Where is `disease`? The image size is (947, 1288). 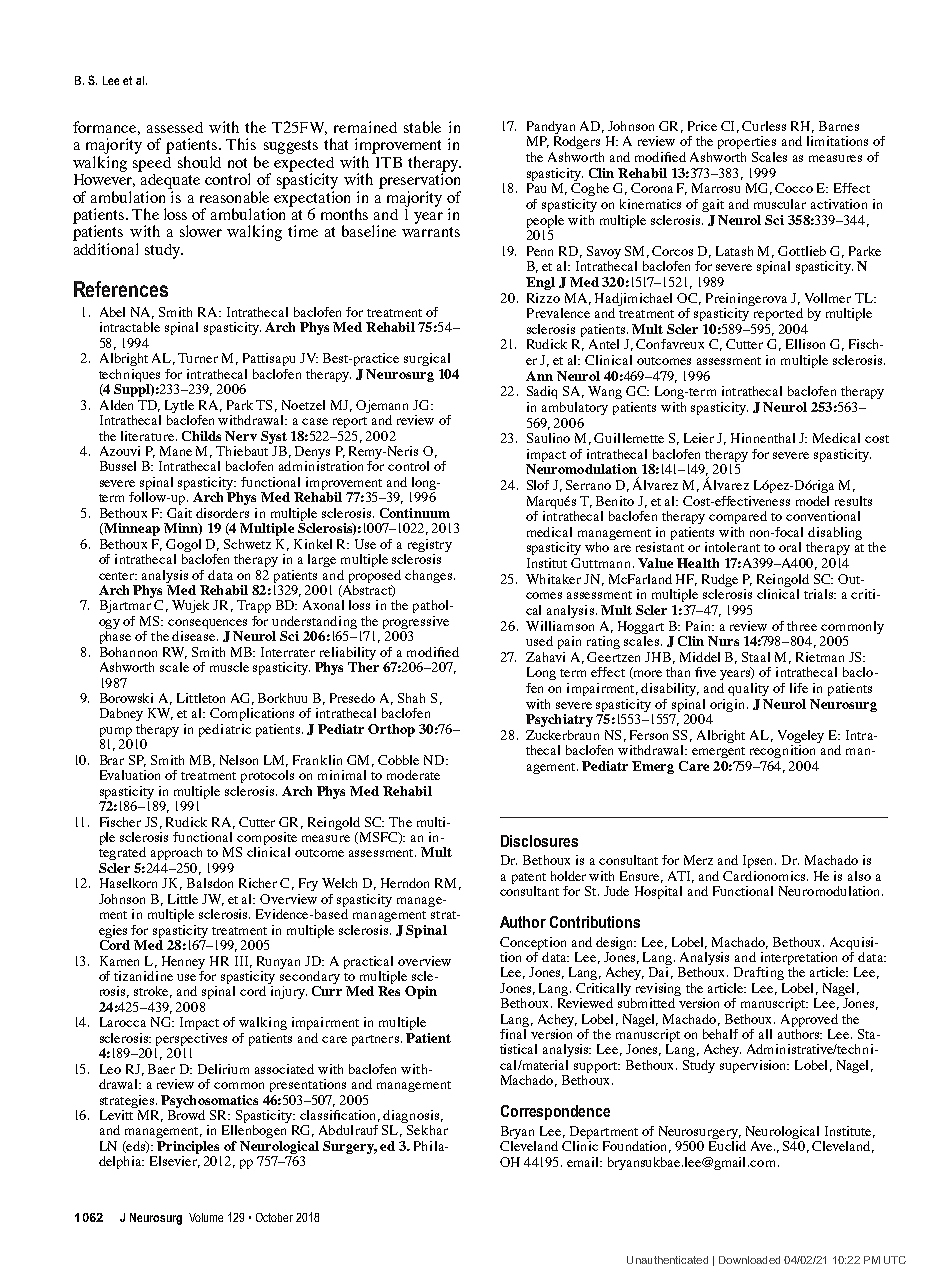 disease is located at coordinates (195, 636).
